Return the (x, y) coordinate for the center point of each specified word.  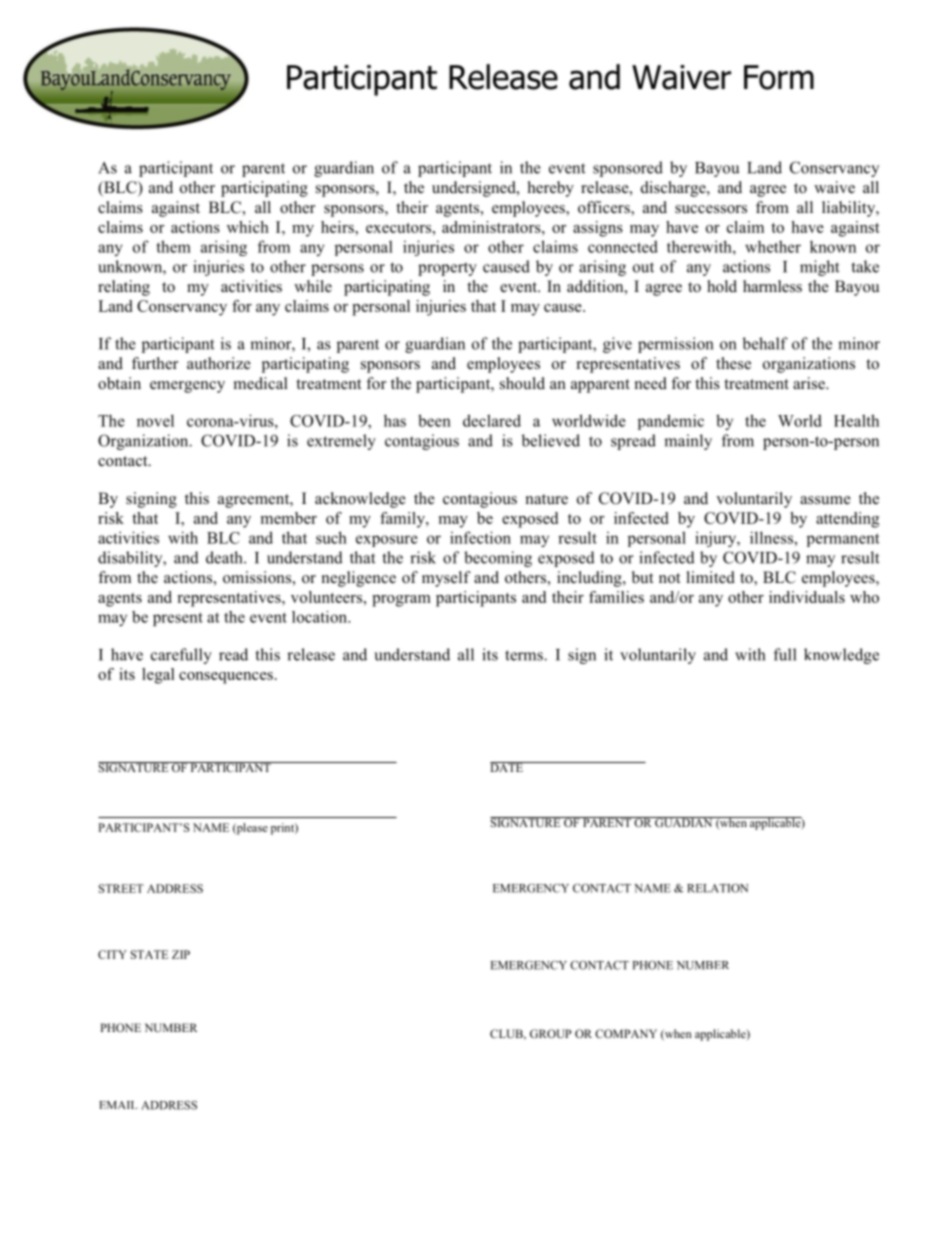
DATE (507, 767)
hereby (551, 189)
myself (446, 579)
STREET (121, 888)
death (225, 557)
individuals (807, 597)
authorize (219, 363)
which (248, 227)
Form (779, 77)
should (522, 383)
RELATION (717, 888)
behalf (765, 343)
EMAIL (118, 1105)
